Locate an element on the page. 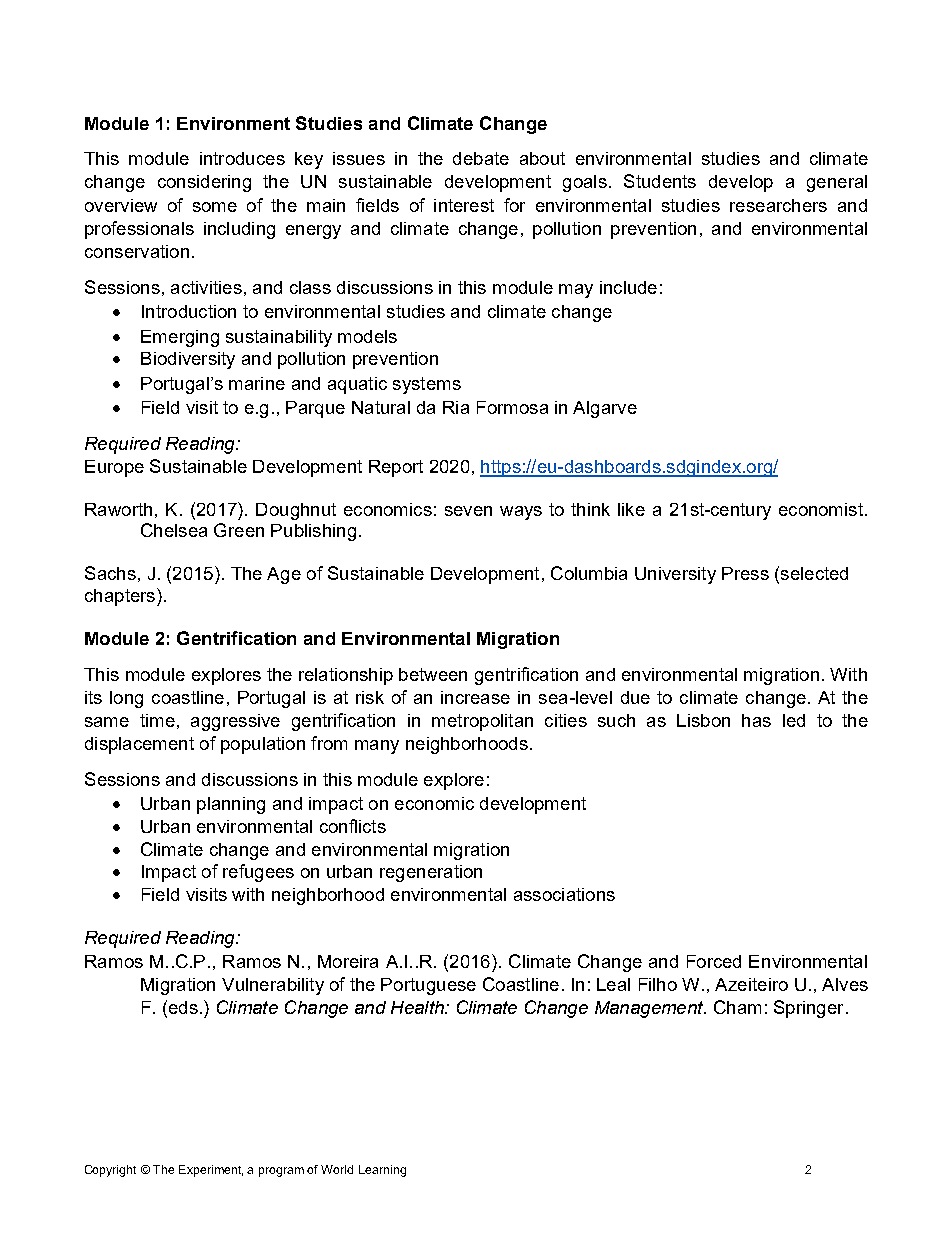 This document has height=1233, width=952. Chelsea is located at coordinates (174, 530).
